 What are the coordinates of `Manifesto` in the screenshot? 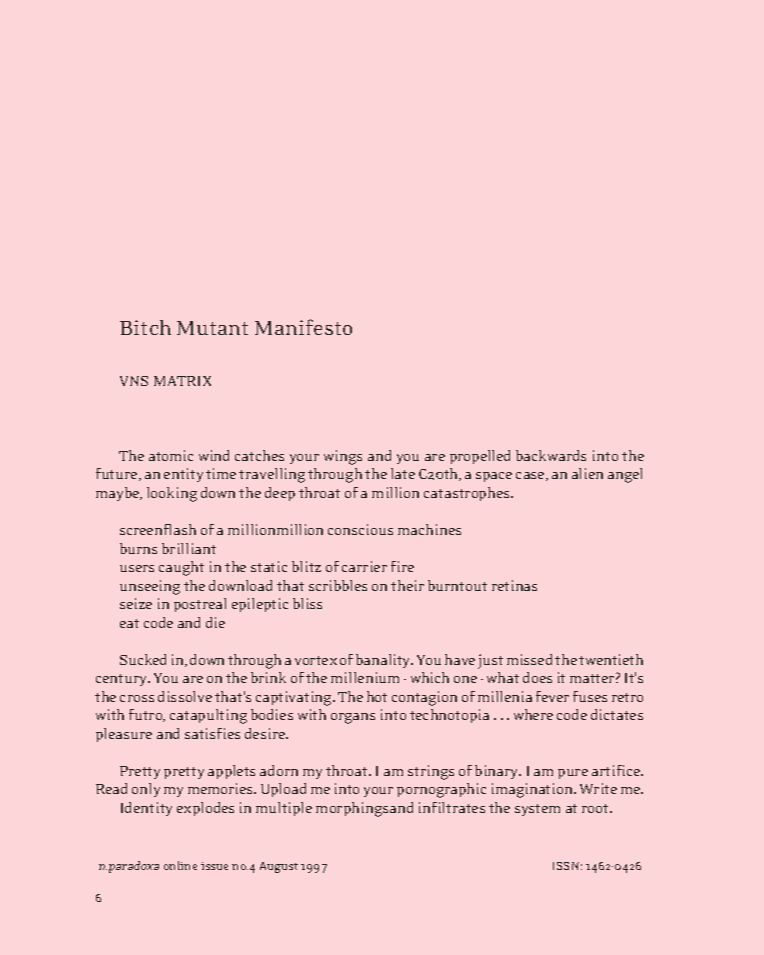 It's located at (303, 327).
